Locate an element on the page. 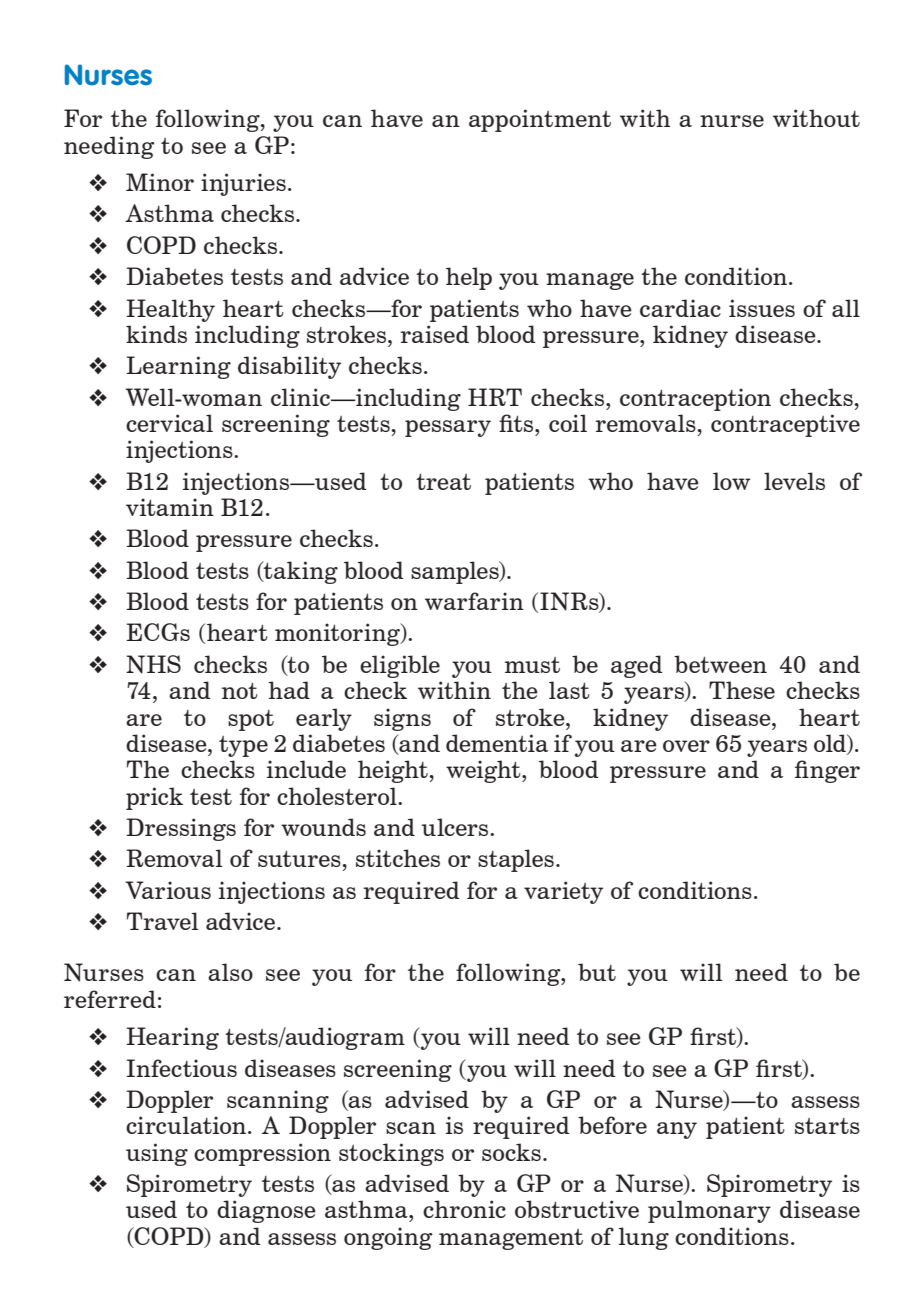 This image has height=1308, width=924. vitamin is located at coordinates (170, 507).
